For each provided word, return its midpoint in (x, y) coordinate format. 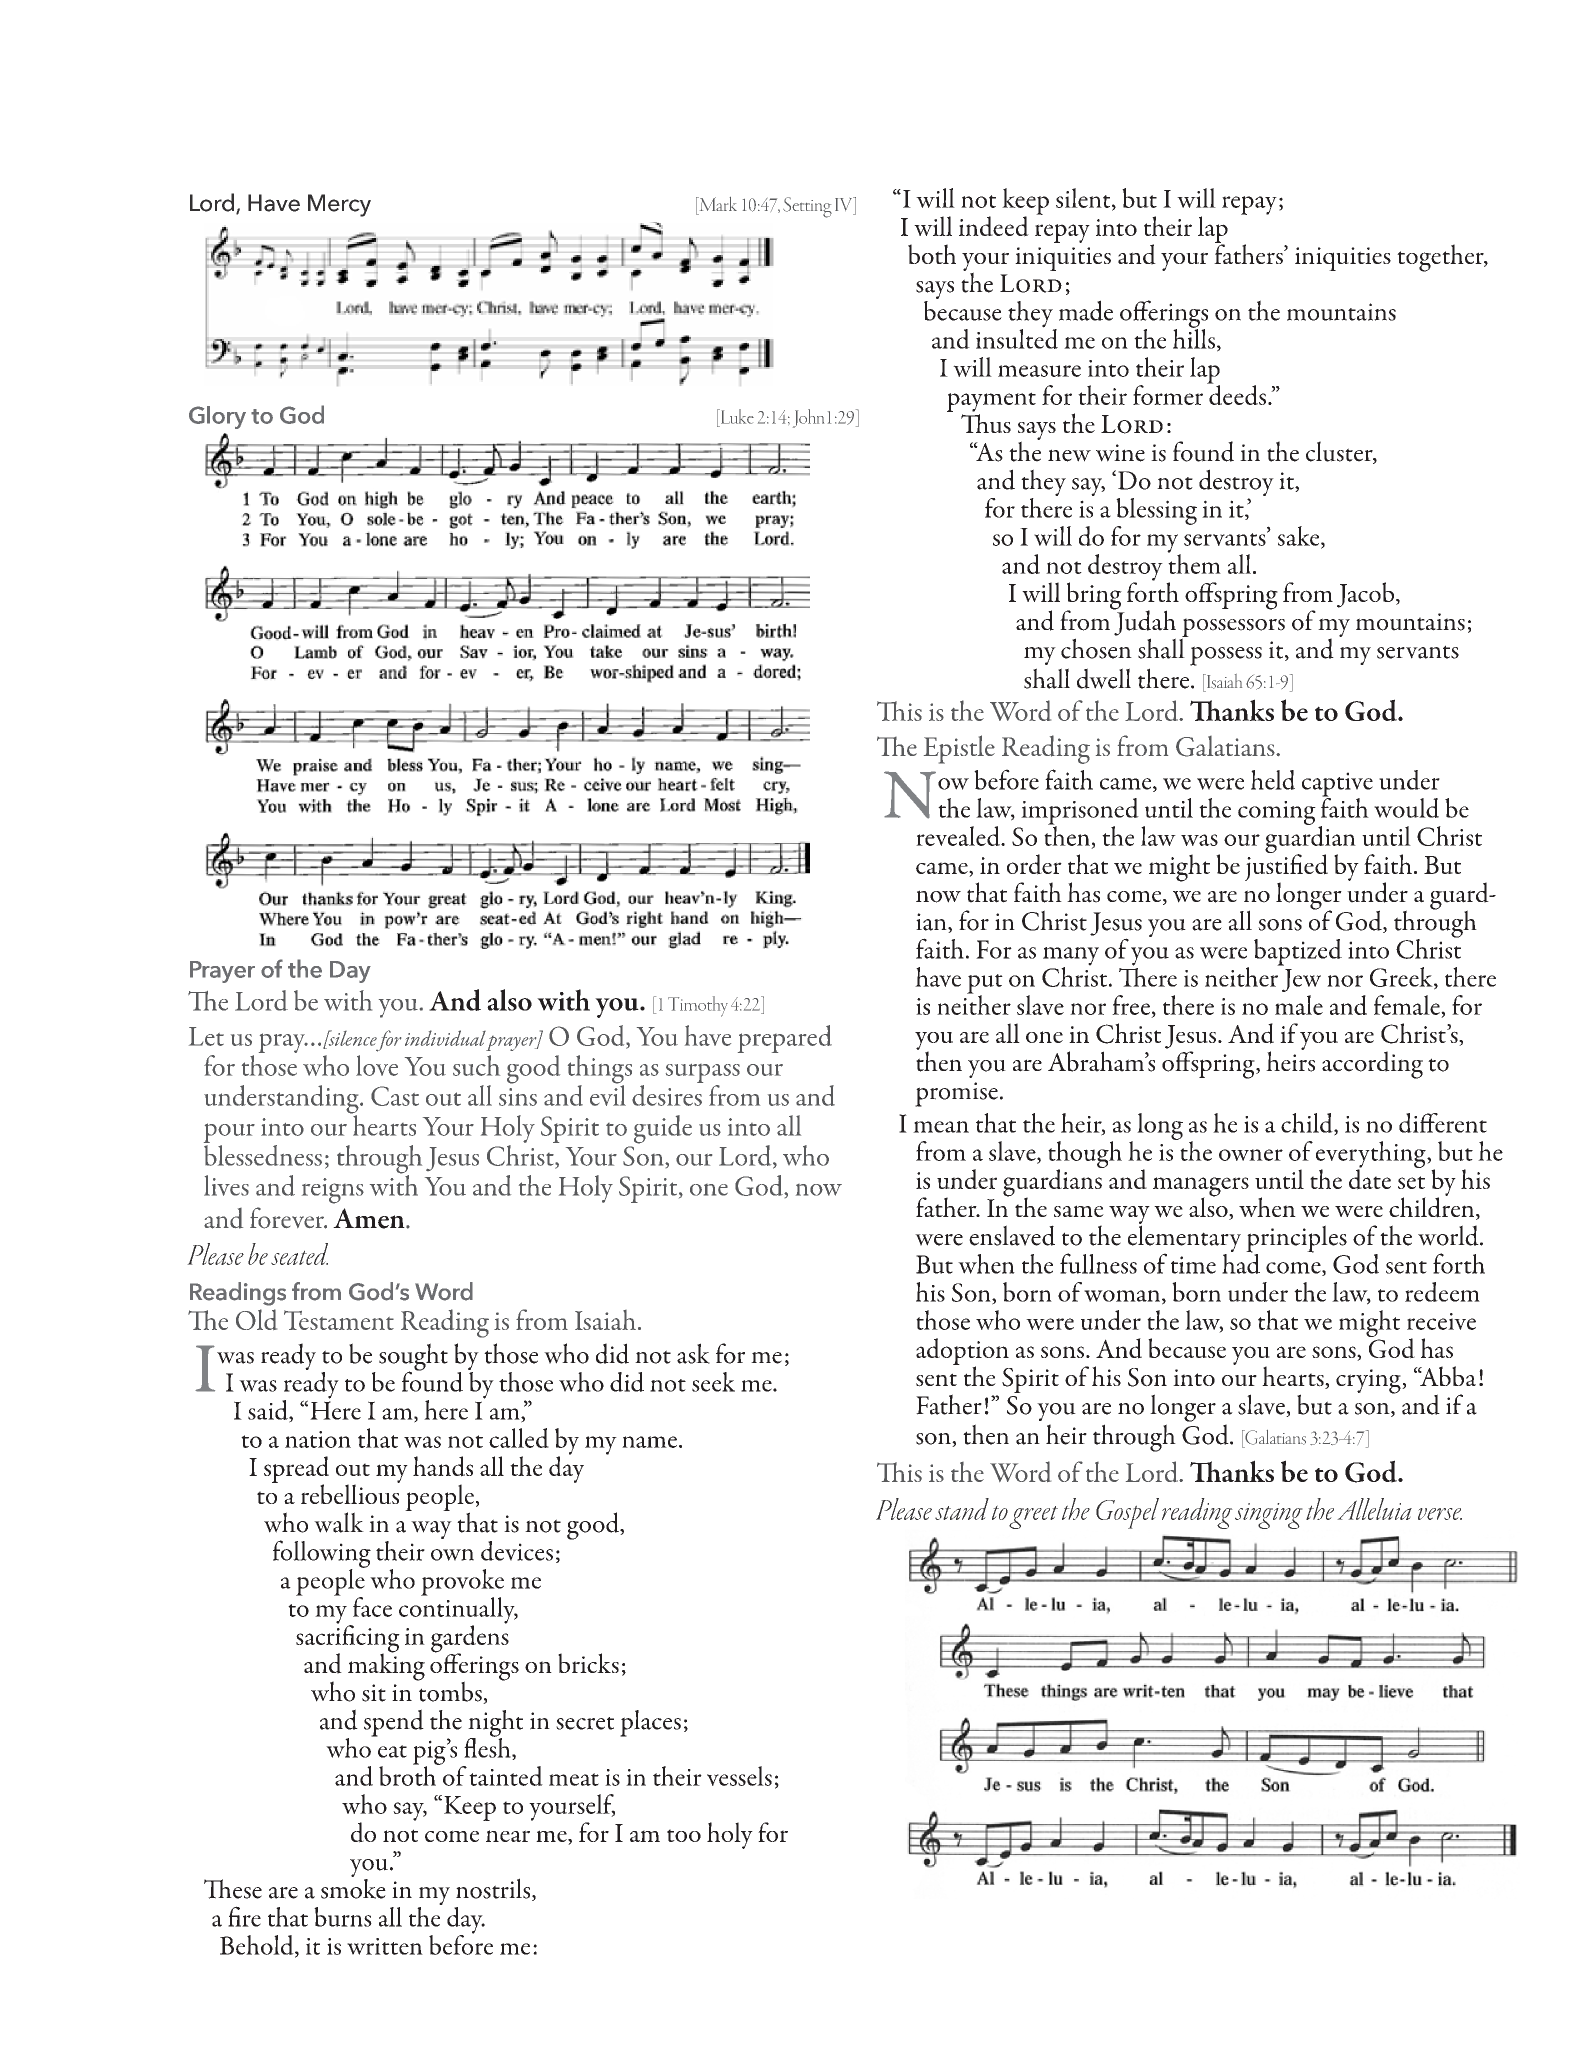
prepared (785, 1039)
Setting (807, 207)
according (1372, 1065)
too (684, 1835)
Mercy (339, 205)
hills (1194, 337)
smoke (353, 1887)
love (377, 1065)
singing (1269, 1516)
